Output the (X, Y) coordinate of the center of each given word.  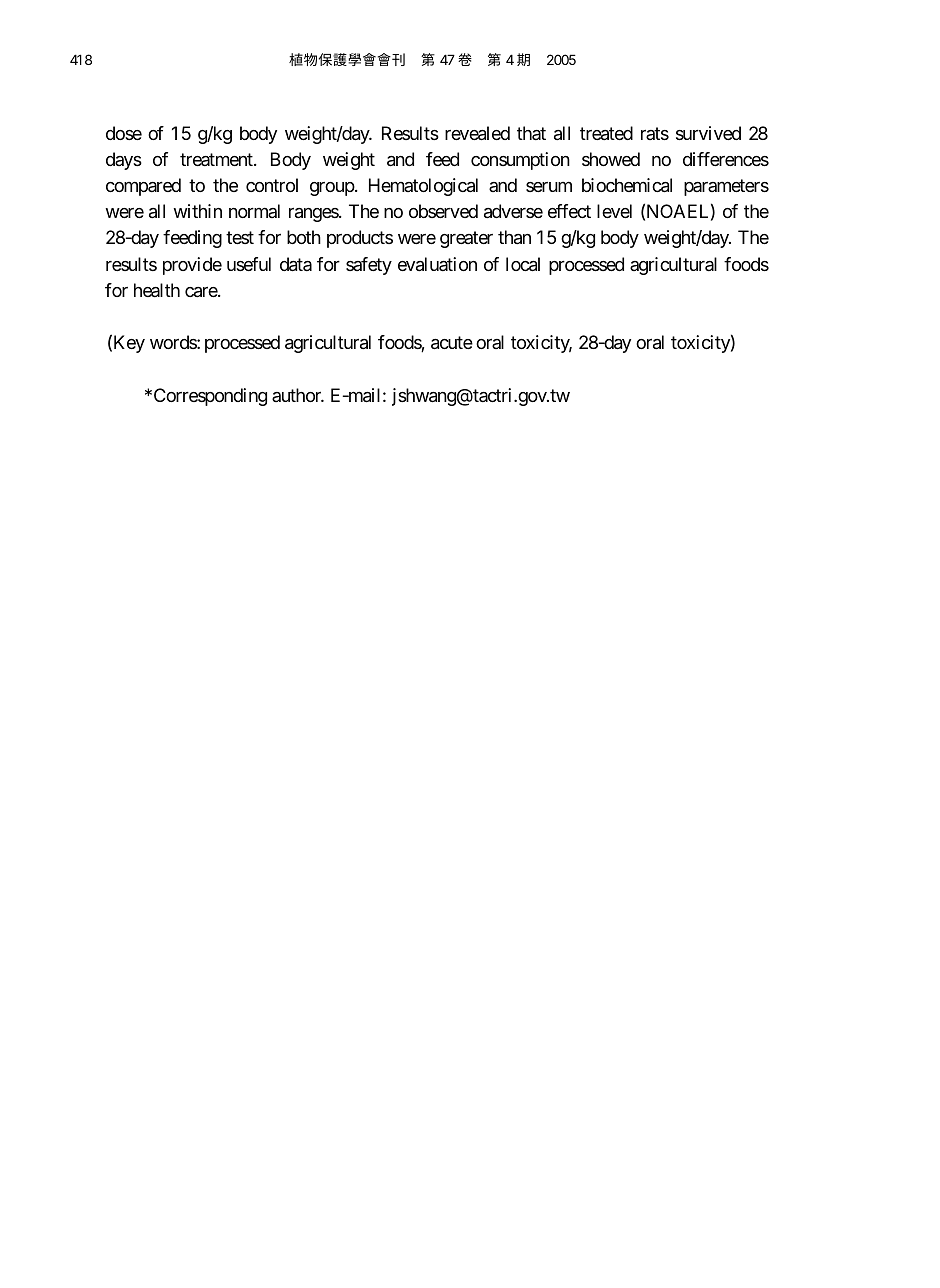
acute (452, 343)
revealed (477, 133)
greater (466, 240)
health (157, 290)
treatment (217, 159)
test (240, 238)
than (514, 237)
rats (655, 133)
